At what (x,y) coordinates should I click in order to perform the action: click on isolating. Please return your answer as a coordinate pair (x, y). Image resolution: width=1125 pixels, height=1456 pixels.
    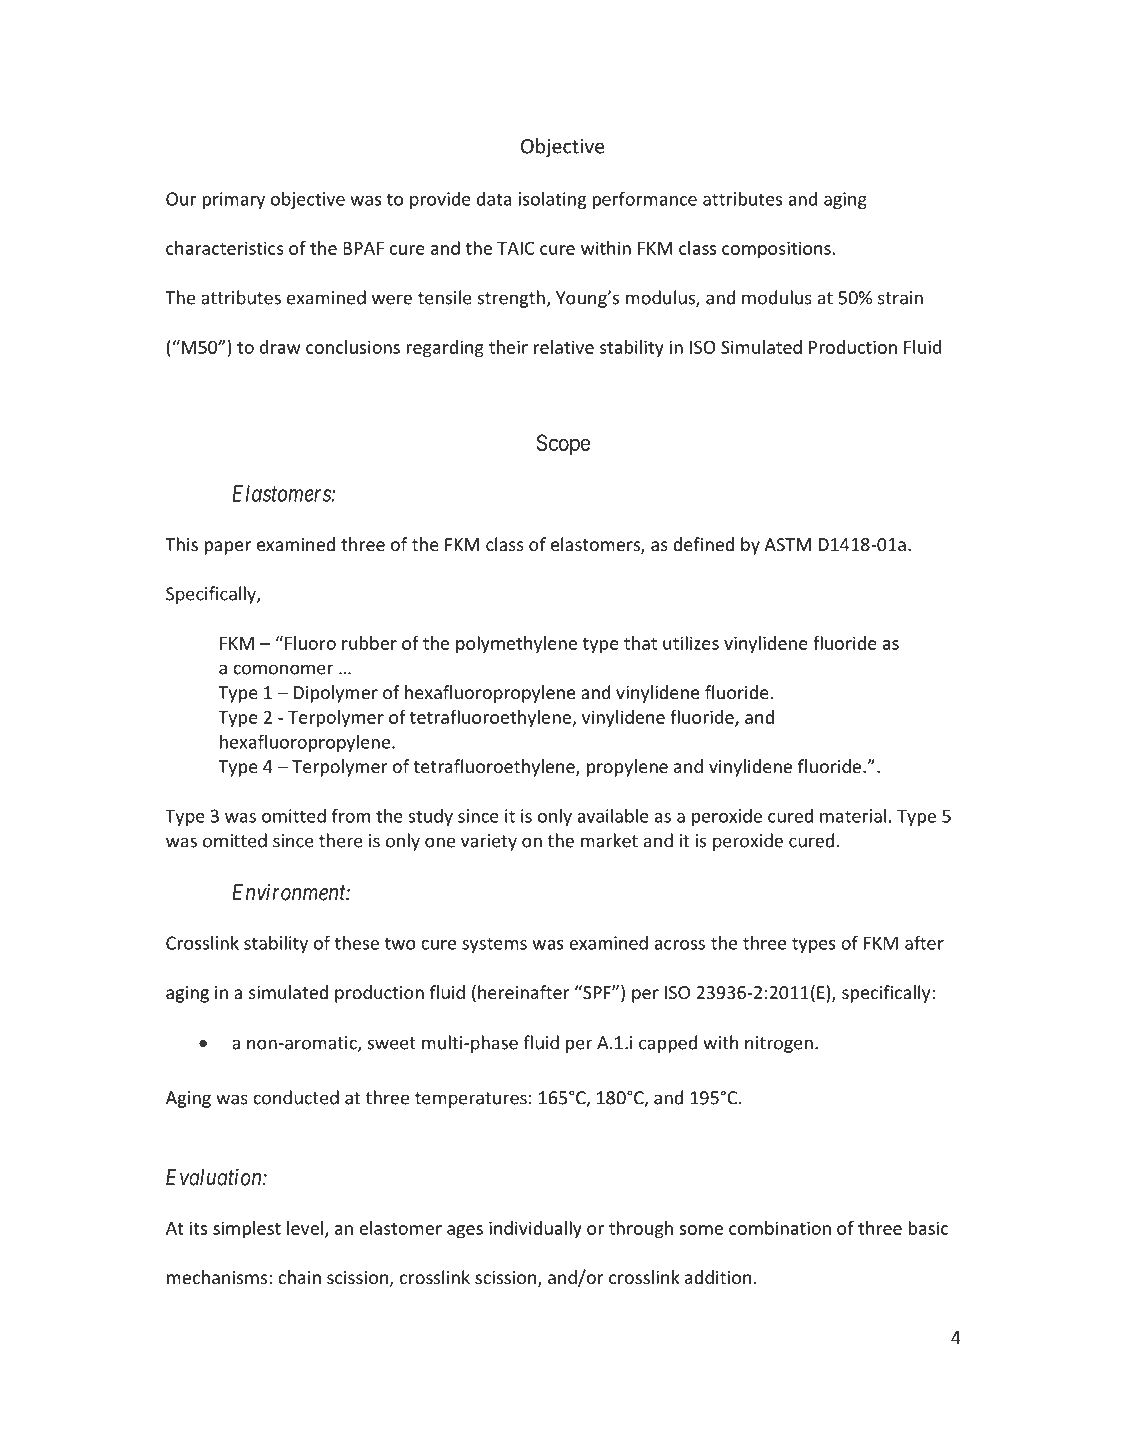
    Looking at the image, I should click on (552, 200).
